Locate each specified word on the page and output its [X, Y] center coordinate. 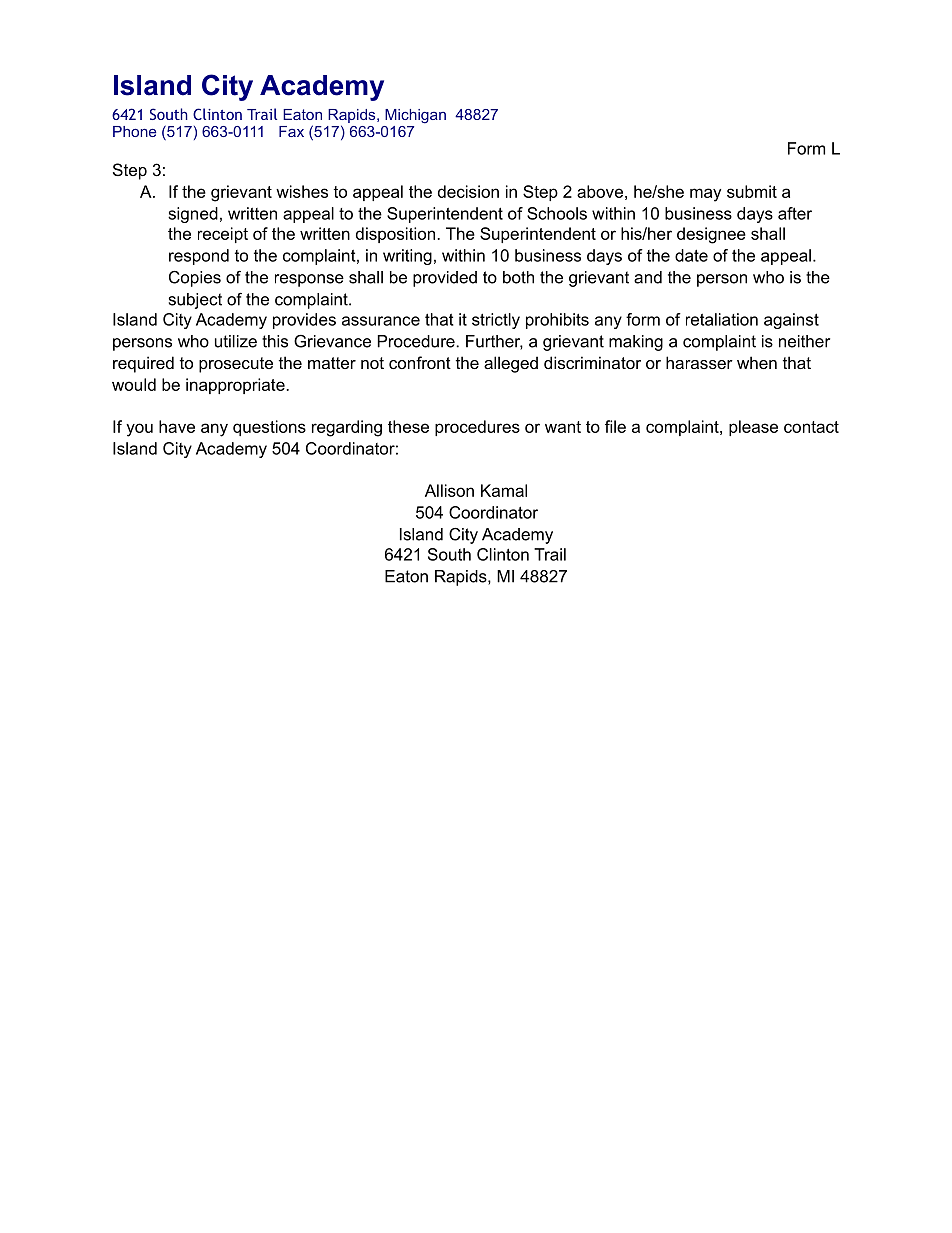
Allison [449, 490]
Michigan [415, 116]
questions [269, 428]
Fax [291, 131]
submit [752, 191]
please [753, 428]
